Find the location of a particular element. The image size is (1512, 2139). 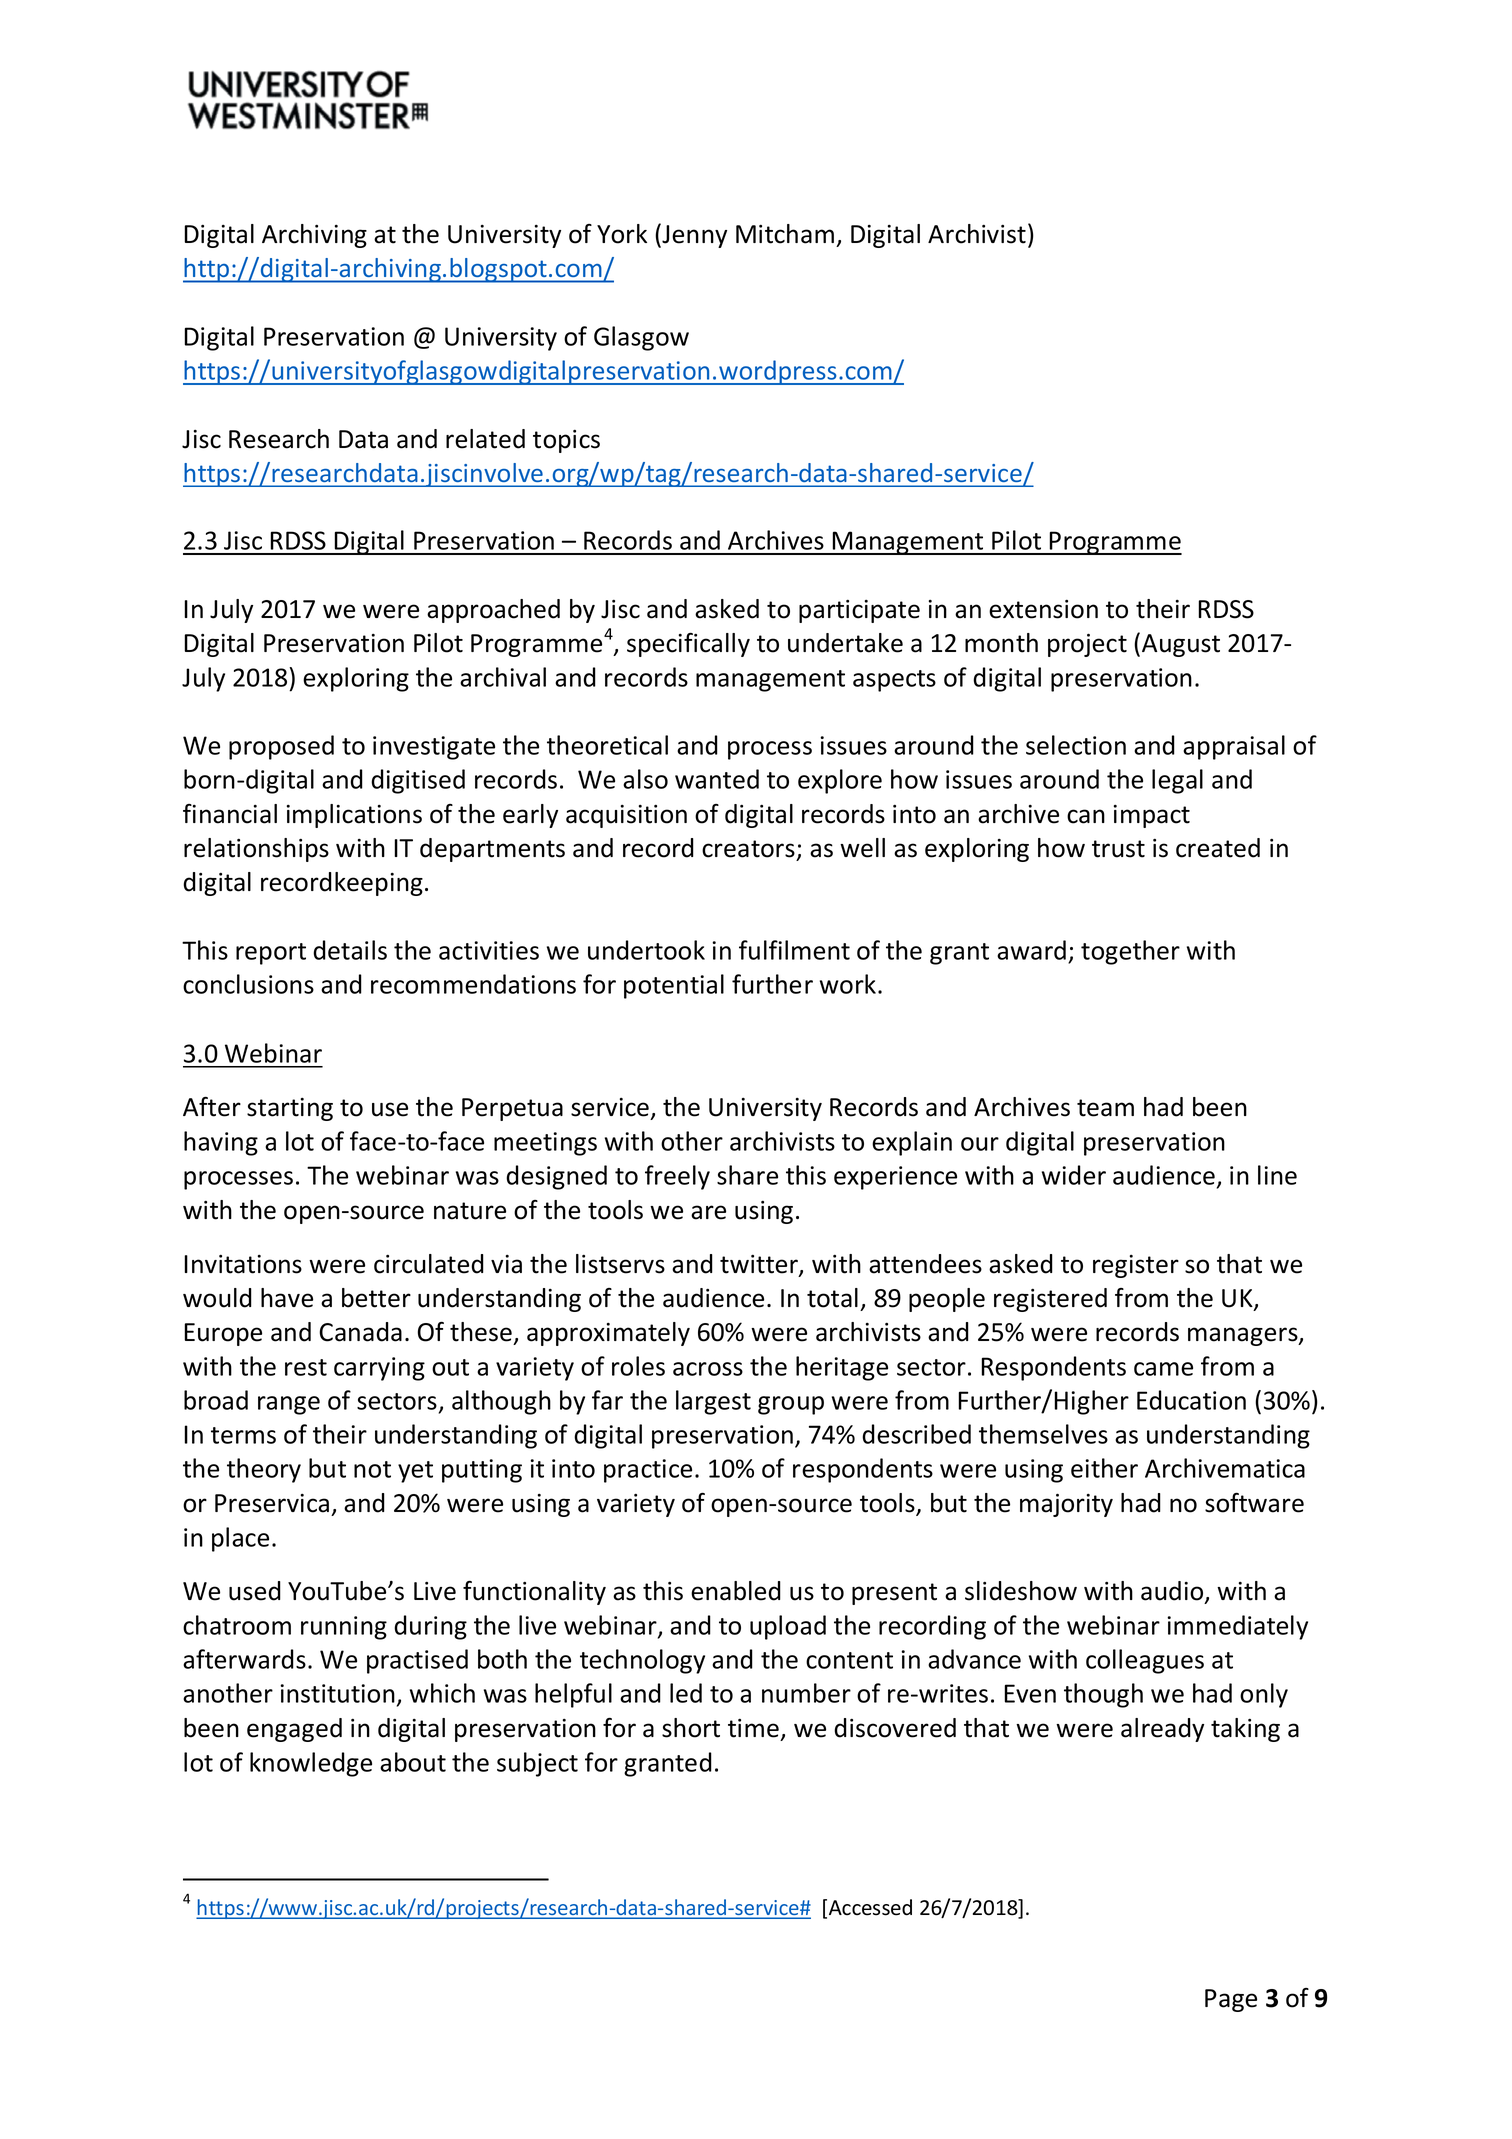

knowledge is located at coordinates (311, 1764).
